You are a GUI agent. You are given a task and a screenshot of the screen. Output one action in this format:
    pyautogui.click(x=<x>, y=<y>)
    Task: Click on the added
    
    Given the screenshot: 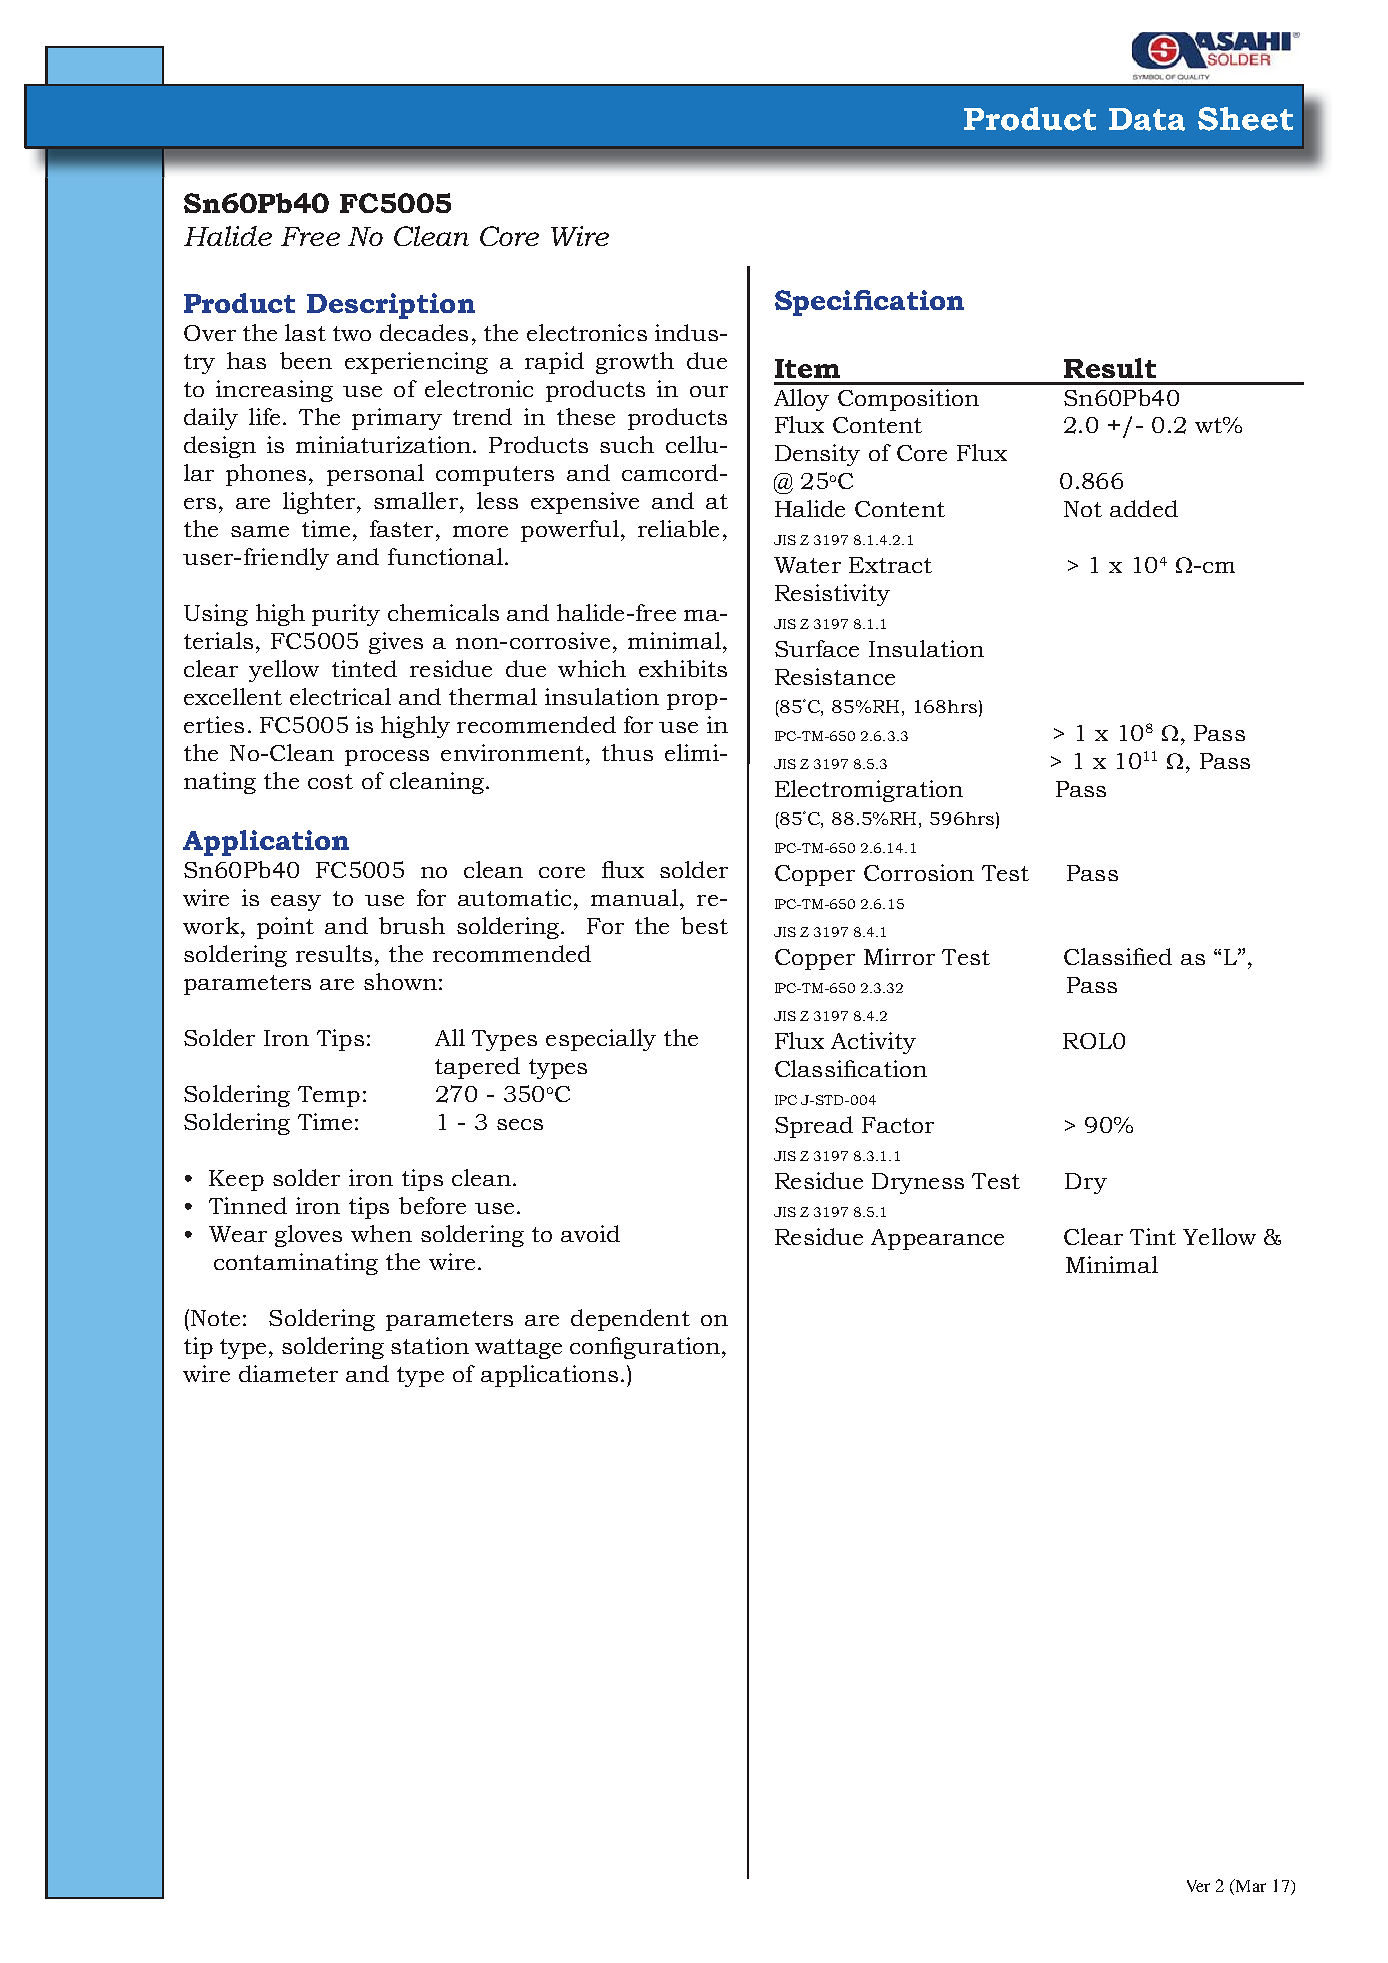 What is the action you would take?
    pyautogui.click(x=1144, y=508)
